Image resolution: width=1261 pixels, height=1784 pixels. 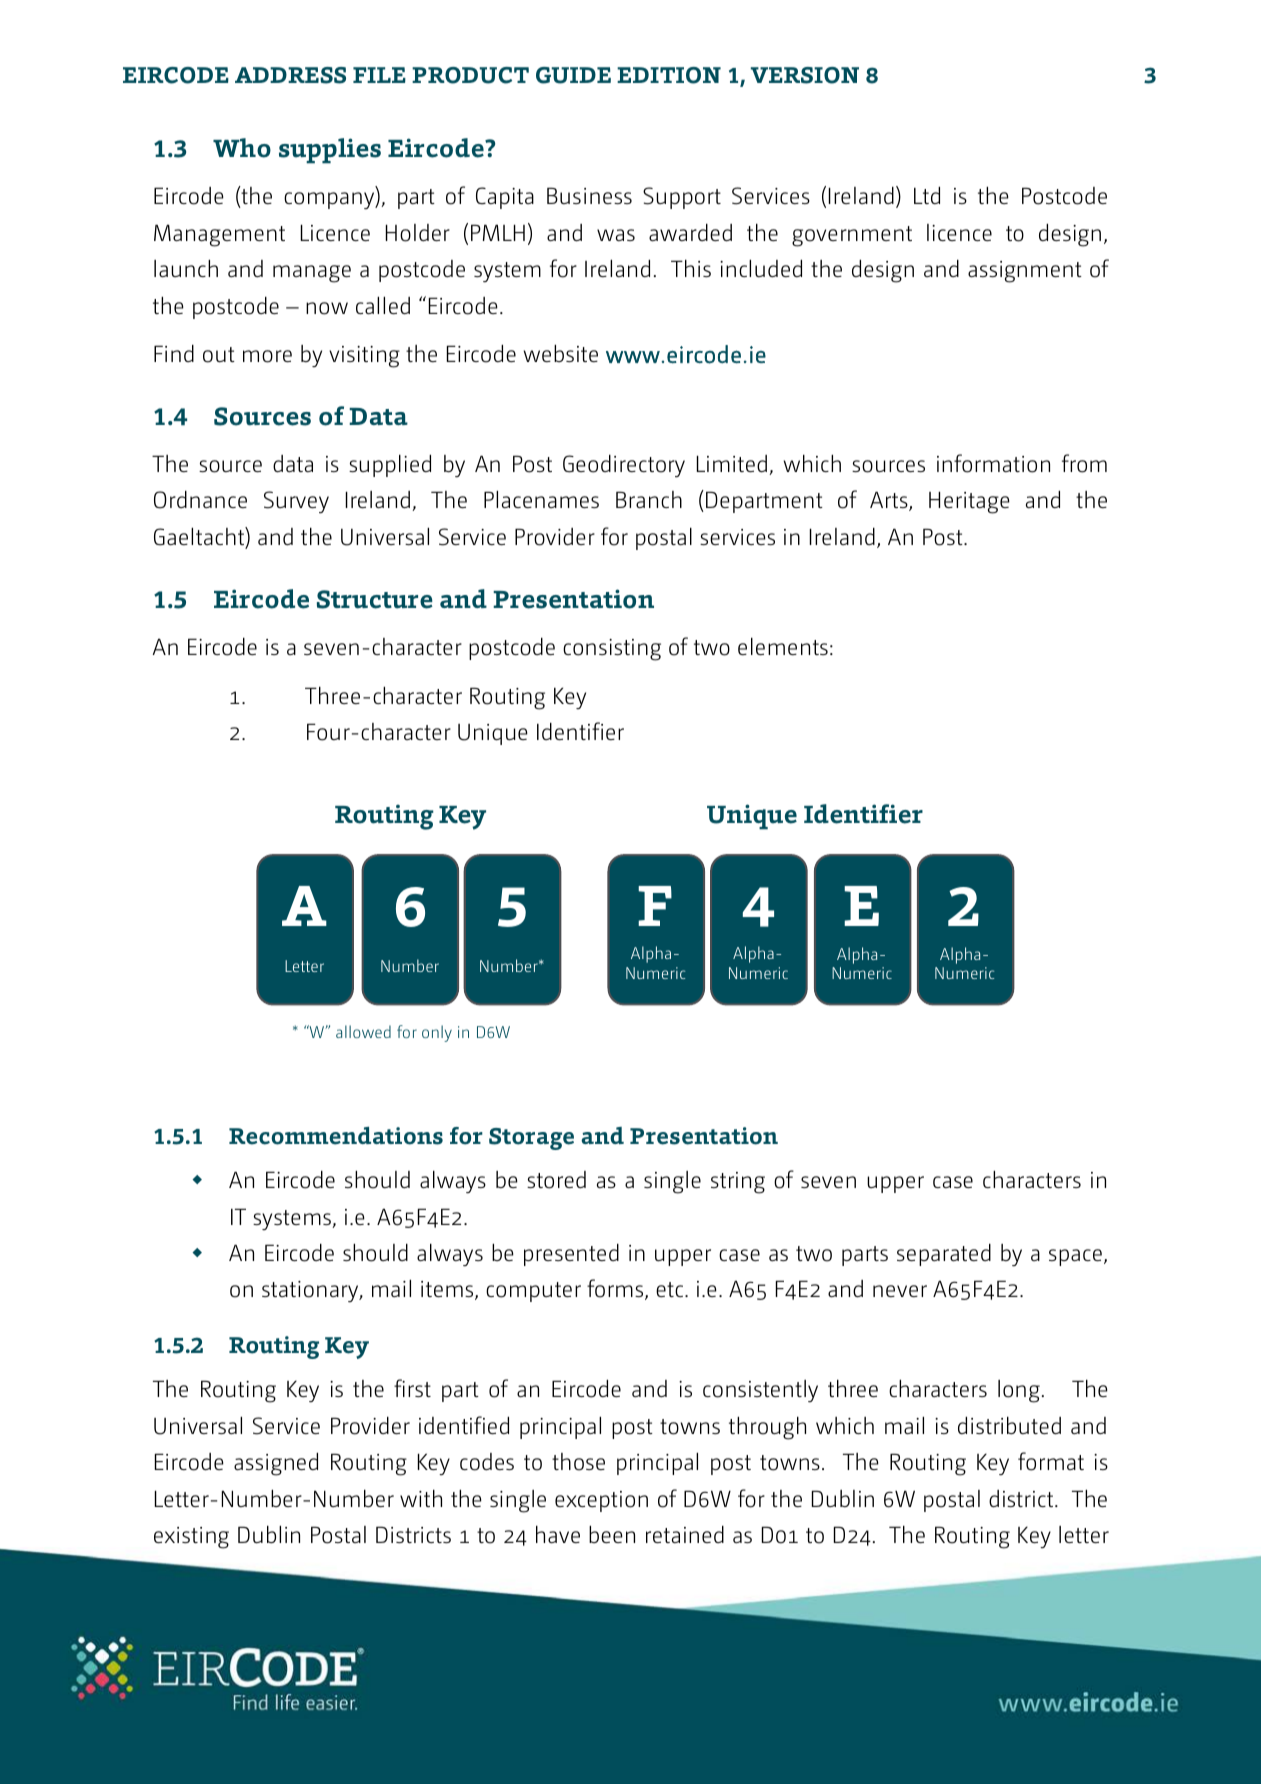 I want to click on elements, so click(x=783, y=646).
